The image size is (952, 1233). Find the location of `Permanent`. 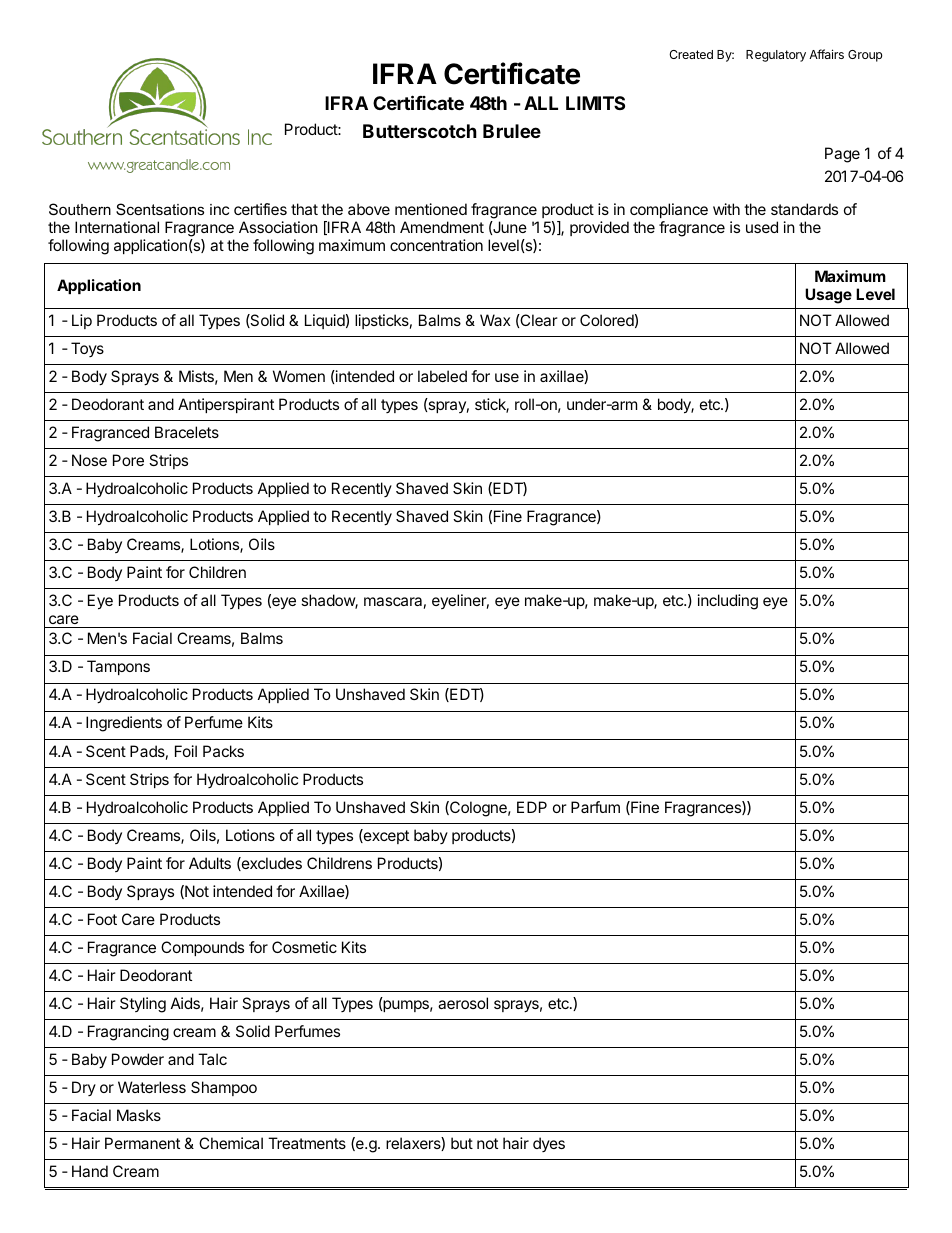

Permanent is located at coordinates (142, 1143).
